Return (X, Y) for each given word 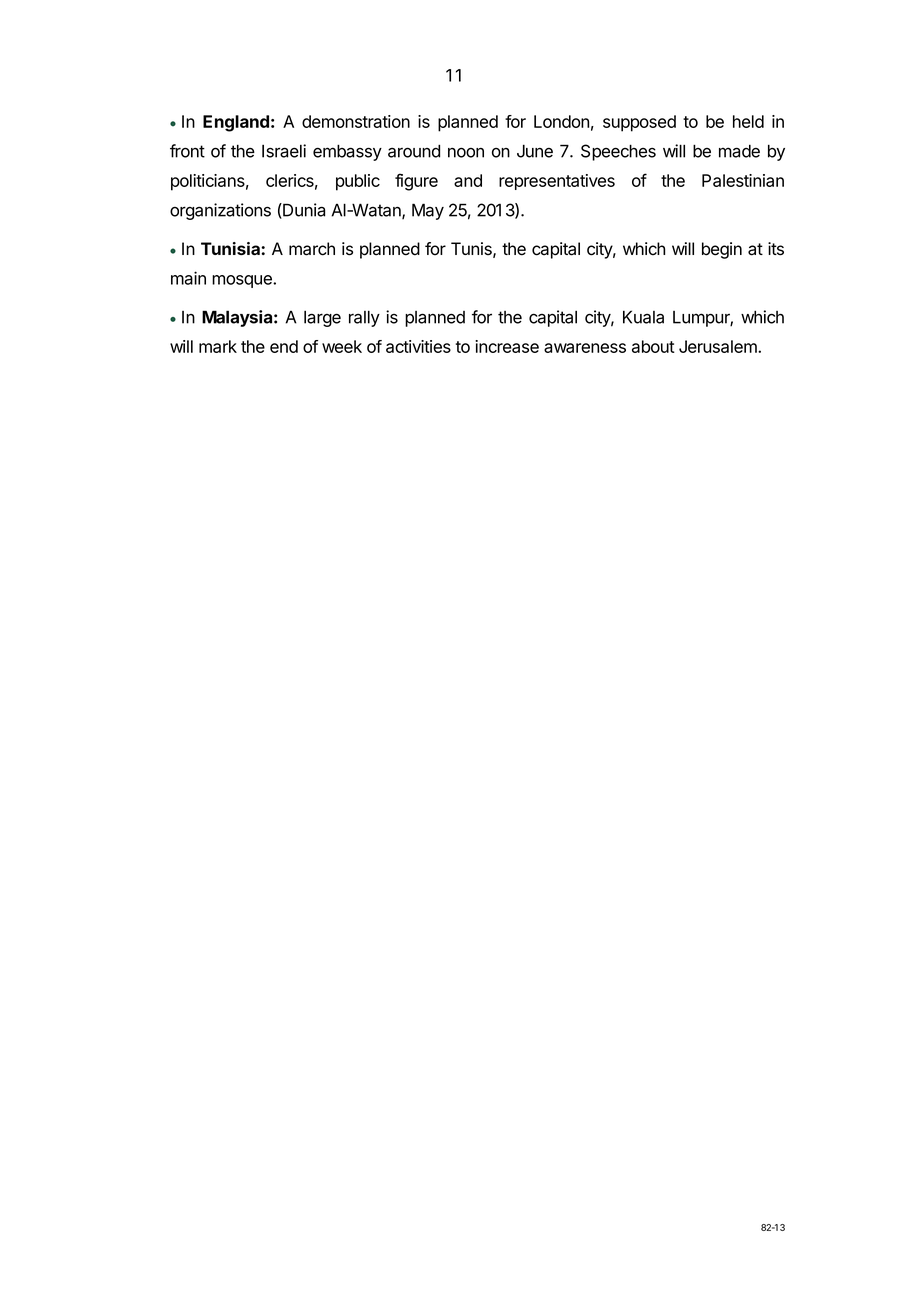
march (312, 249)
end (284, 346)
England (236, 123)
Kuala (643, 317)
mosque (243, 281)
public (358, 182)
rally (364, 318)
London (561, 121)
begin (722, 250)
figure (416, 182)
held (748, 121)
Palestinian (743, 180)
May (428, 211)
